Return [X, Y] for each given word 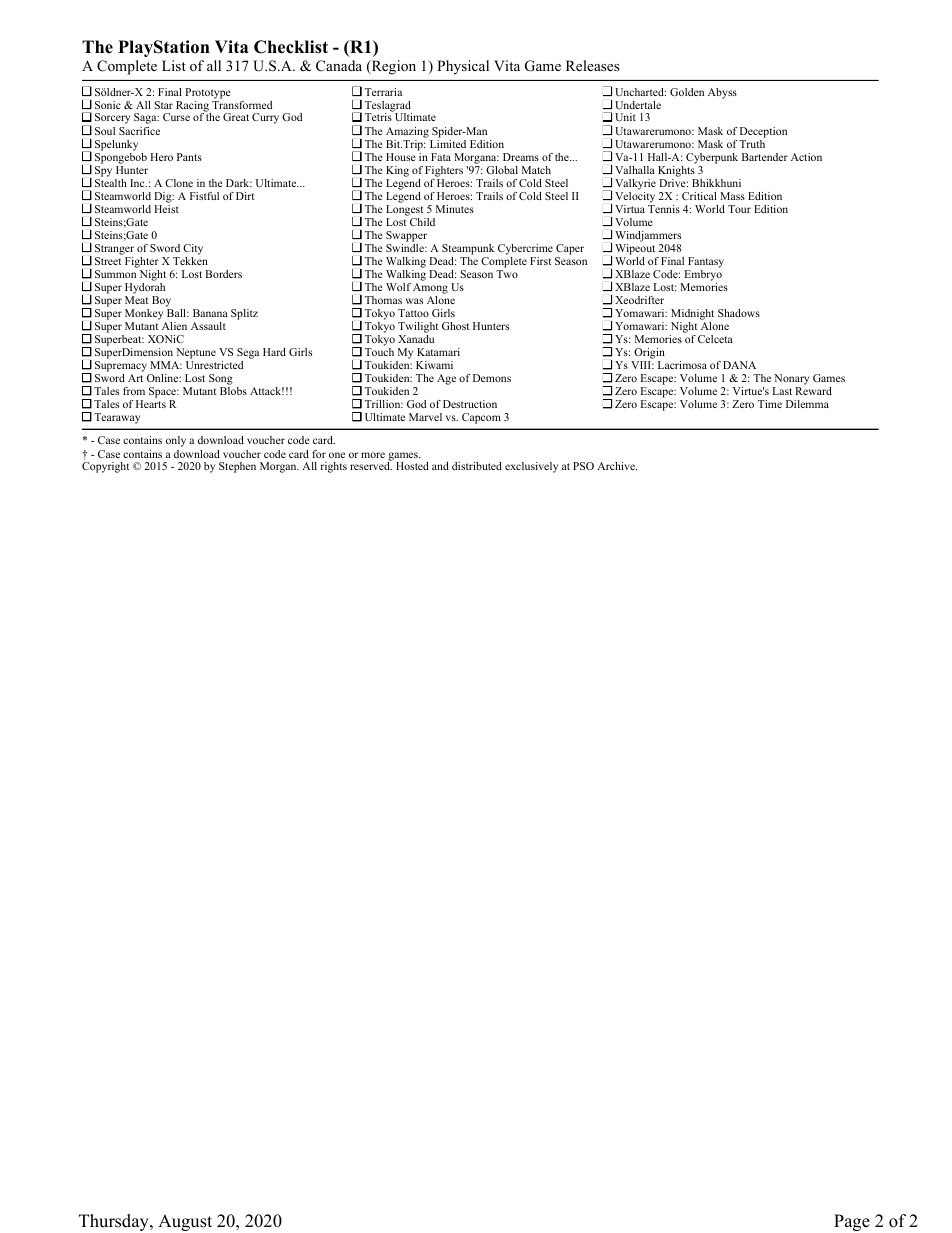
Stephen [237, 467]
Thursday [115, 1222]
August [185, 1222]
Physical [463, 67]
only [176, 441]
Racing [193, 107]
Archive [617, 466]
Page [852, 1222]
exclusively [531, 467]
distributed [477, 466]
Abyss [722, 93]
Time [770, 404]
